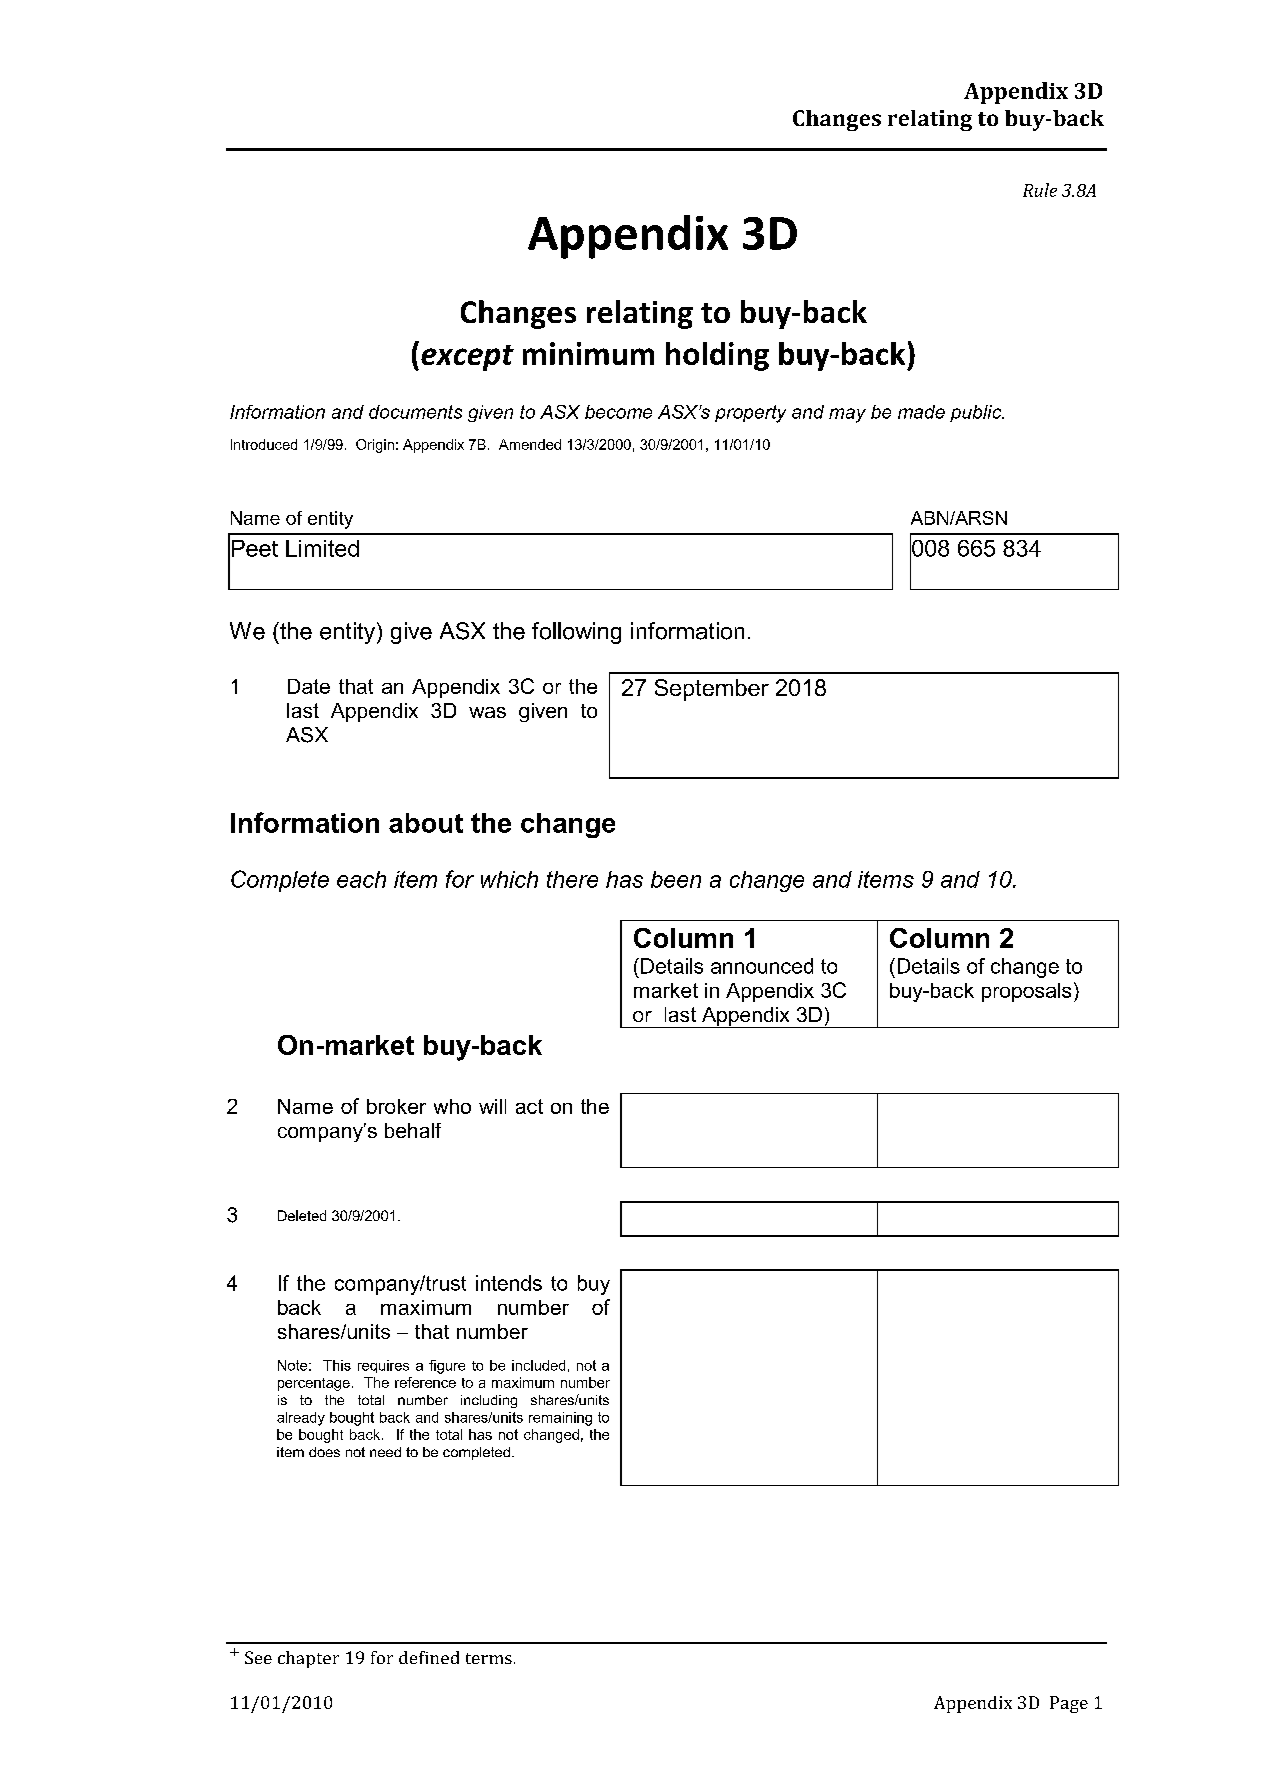 Image resolution: width=1266 pixels, height=1790 pixels. I want to click on September, so click(712, 690).
